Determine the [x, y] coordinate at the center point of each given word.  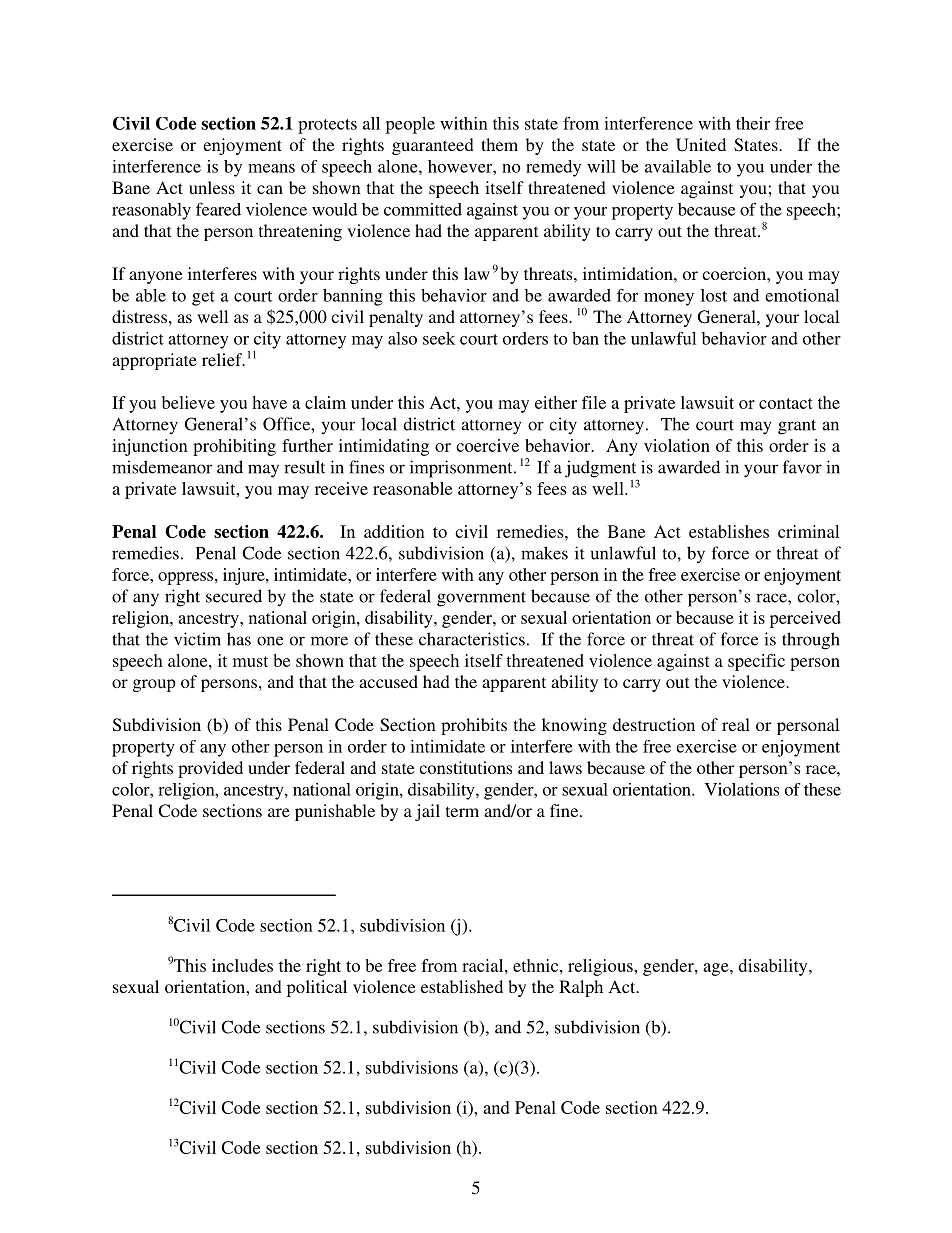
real [736, 724]
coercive [487, 445]
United [701, 145]
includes [242, 965]
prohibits [474, 726]
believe [188, 402]
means [271, 168]
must [250, 661]
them [499, 144]
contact [786, 403]
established [462, 986]
